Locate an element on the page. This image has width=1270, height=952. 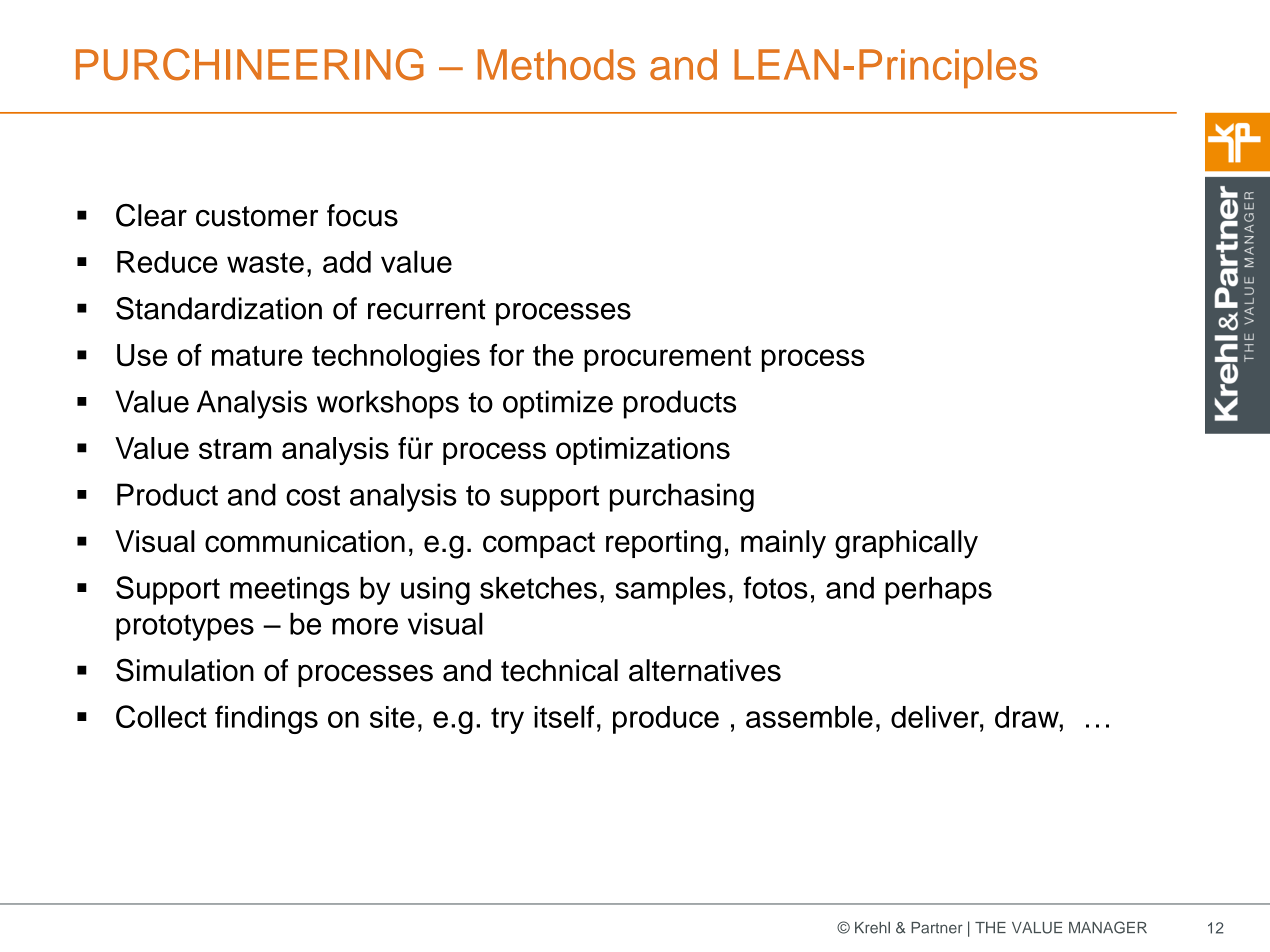
produce is located at coordinates (666, 720).
